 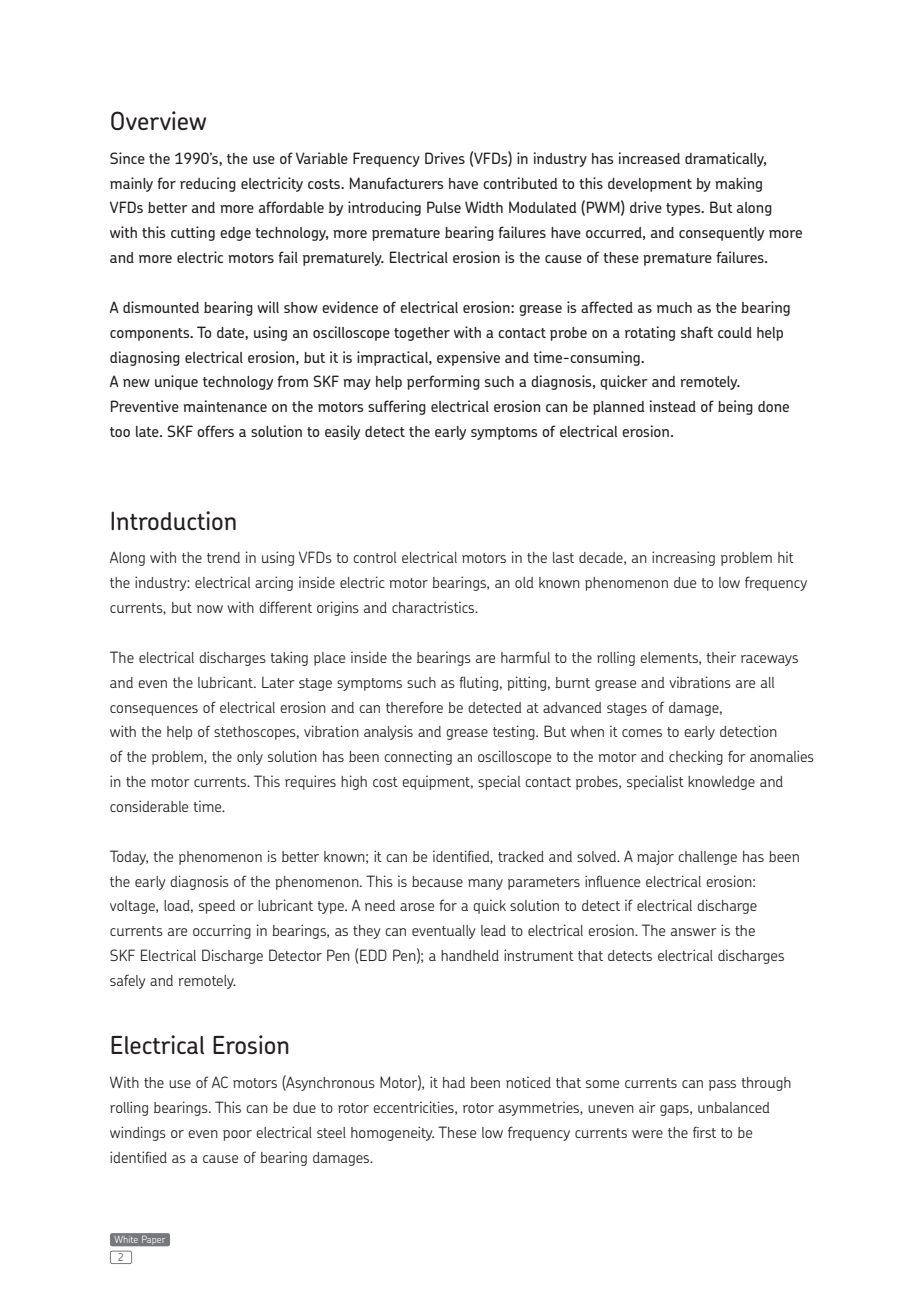 I want to click on unbalanced, so click(x=734, y=1107).
